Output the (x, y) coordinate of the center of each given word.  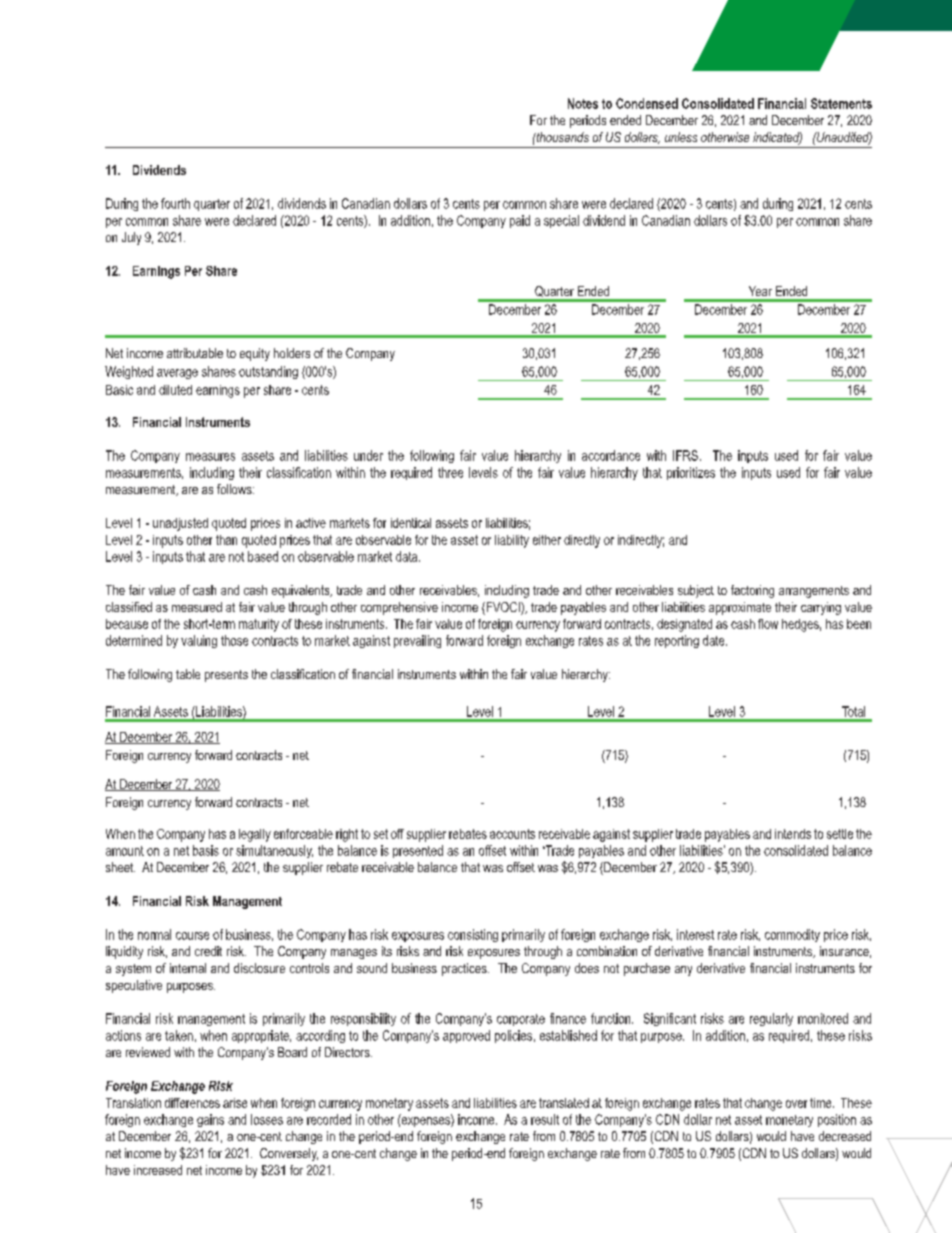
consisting (473, 935)
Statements (841, 103)
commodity (792, 935)
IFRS (685, 455)
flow (768, 624)
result (545, 1119)
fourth (175, 203)
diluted (175, 390)
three (450, 472)
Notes (583, 103)
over (796, 1104)
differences (192, 1103)
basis (206, 850)
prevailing (417, 641)
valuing (199, 641)
